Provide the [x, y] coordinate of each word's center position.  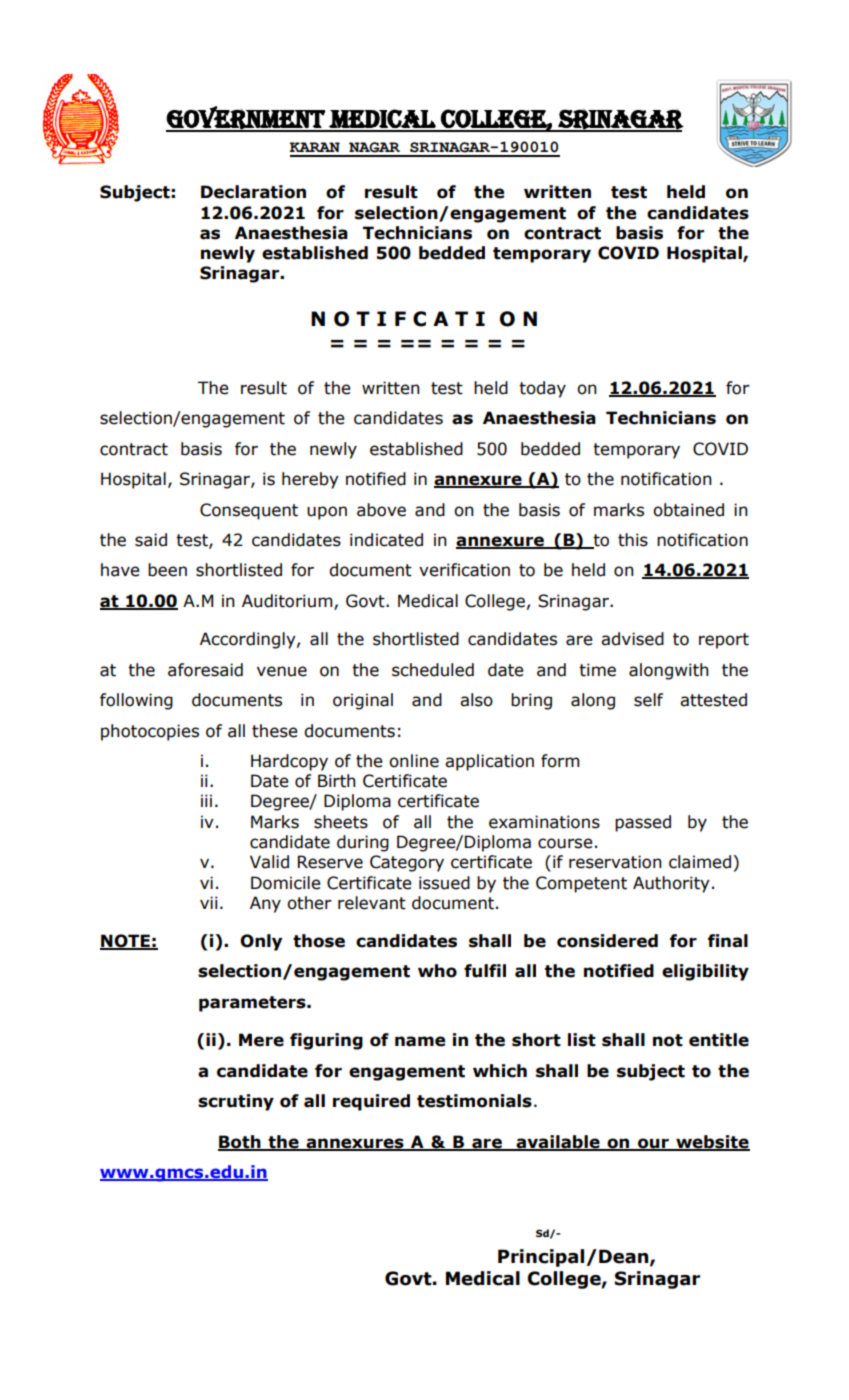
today [542, 389]
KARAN [314, 147]
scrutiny [236, 1102]
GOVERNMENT [246, 118]
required [371, 1102]
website [712, 1142]
